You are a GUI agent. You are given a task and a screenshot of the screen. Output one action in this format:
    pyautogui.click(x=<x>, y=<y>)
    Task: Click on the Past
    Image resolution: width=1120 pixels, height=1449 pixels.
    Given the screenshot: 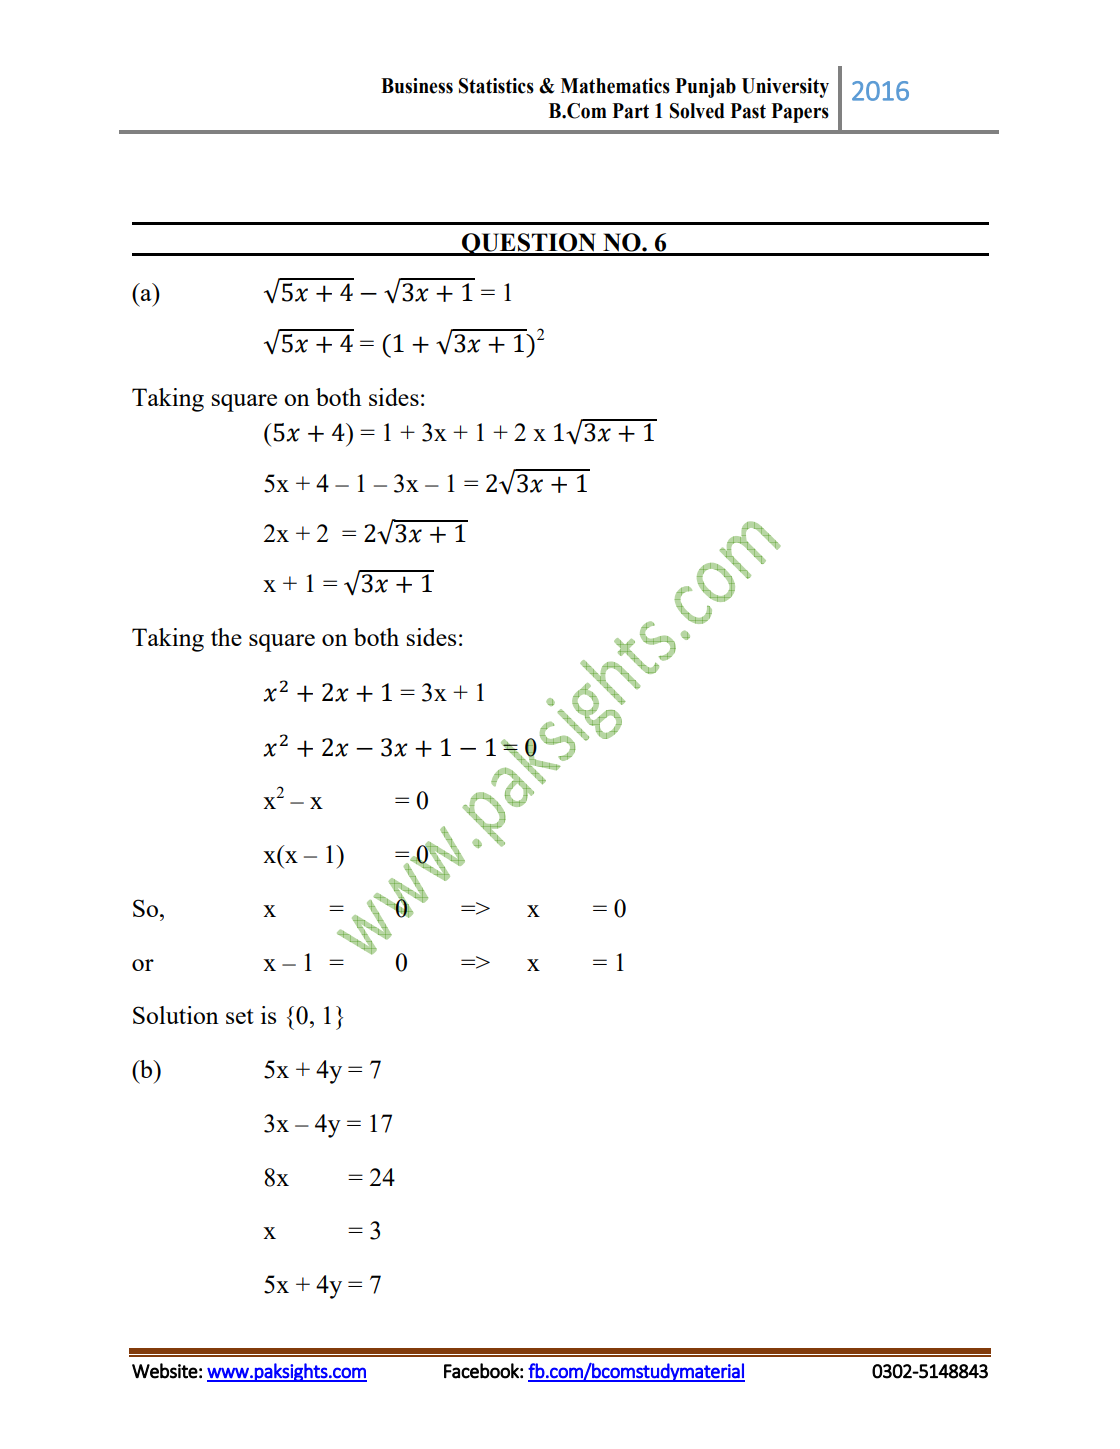 What is the action you would take?
    pyautogui.click(x=748, y=111)
